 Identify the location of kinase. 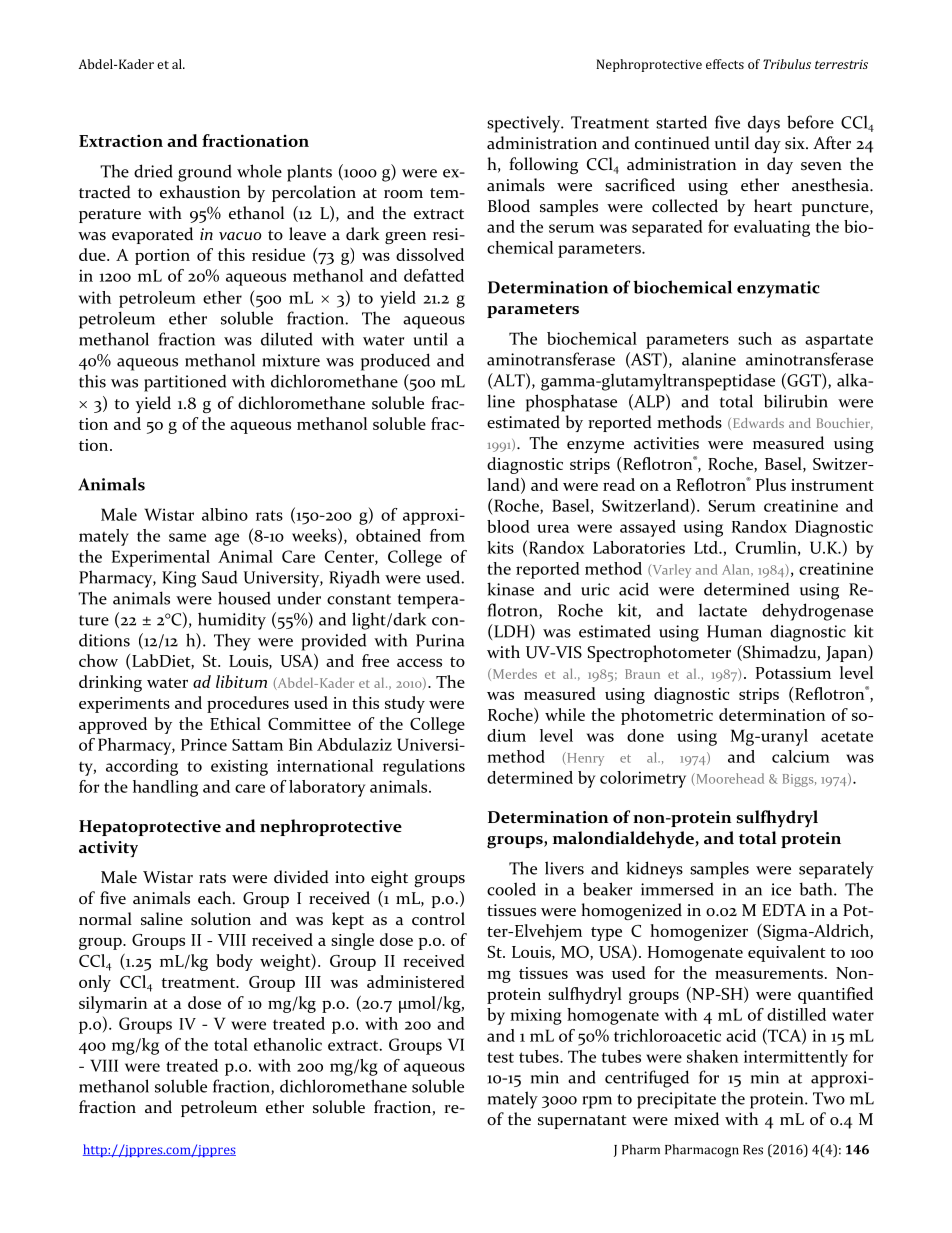
(510, 589).
